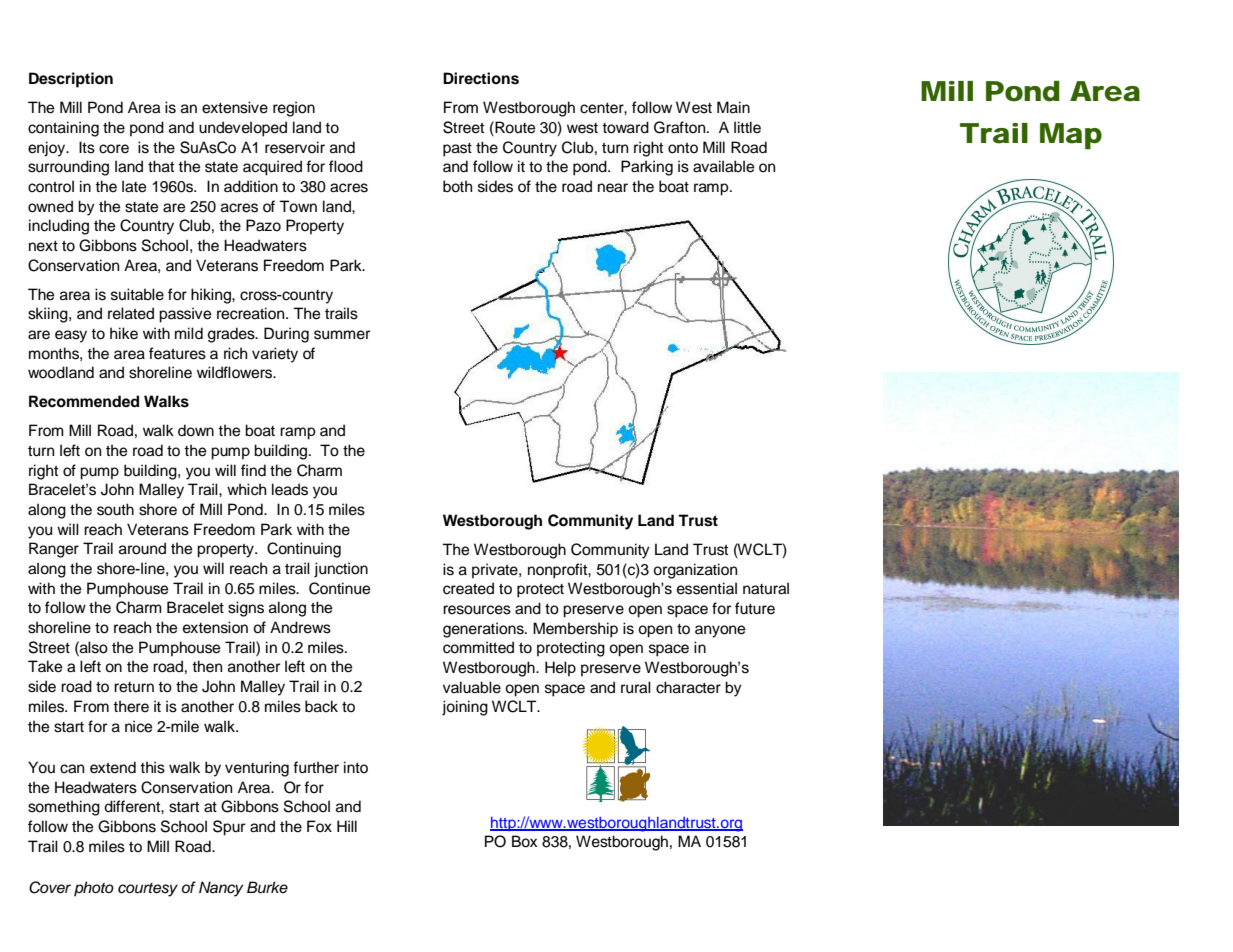  I want to click on suitable, so click(137, 294).
